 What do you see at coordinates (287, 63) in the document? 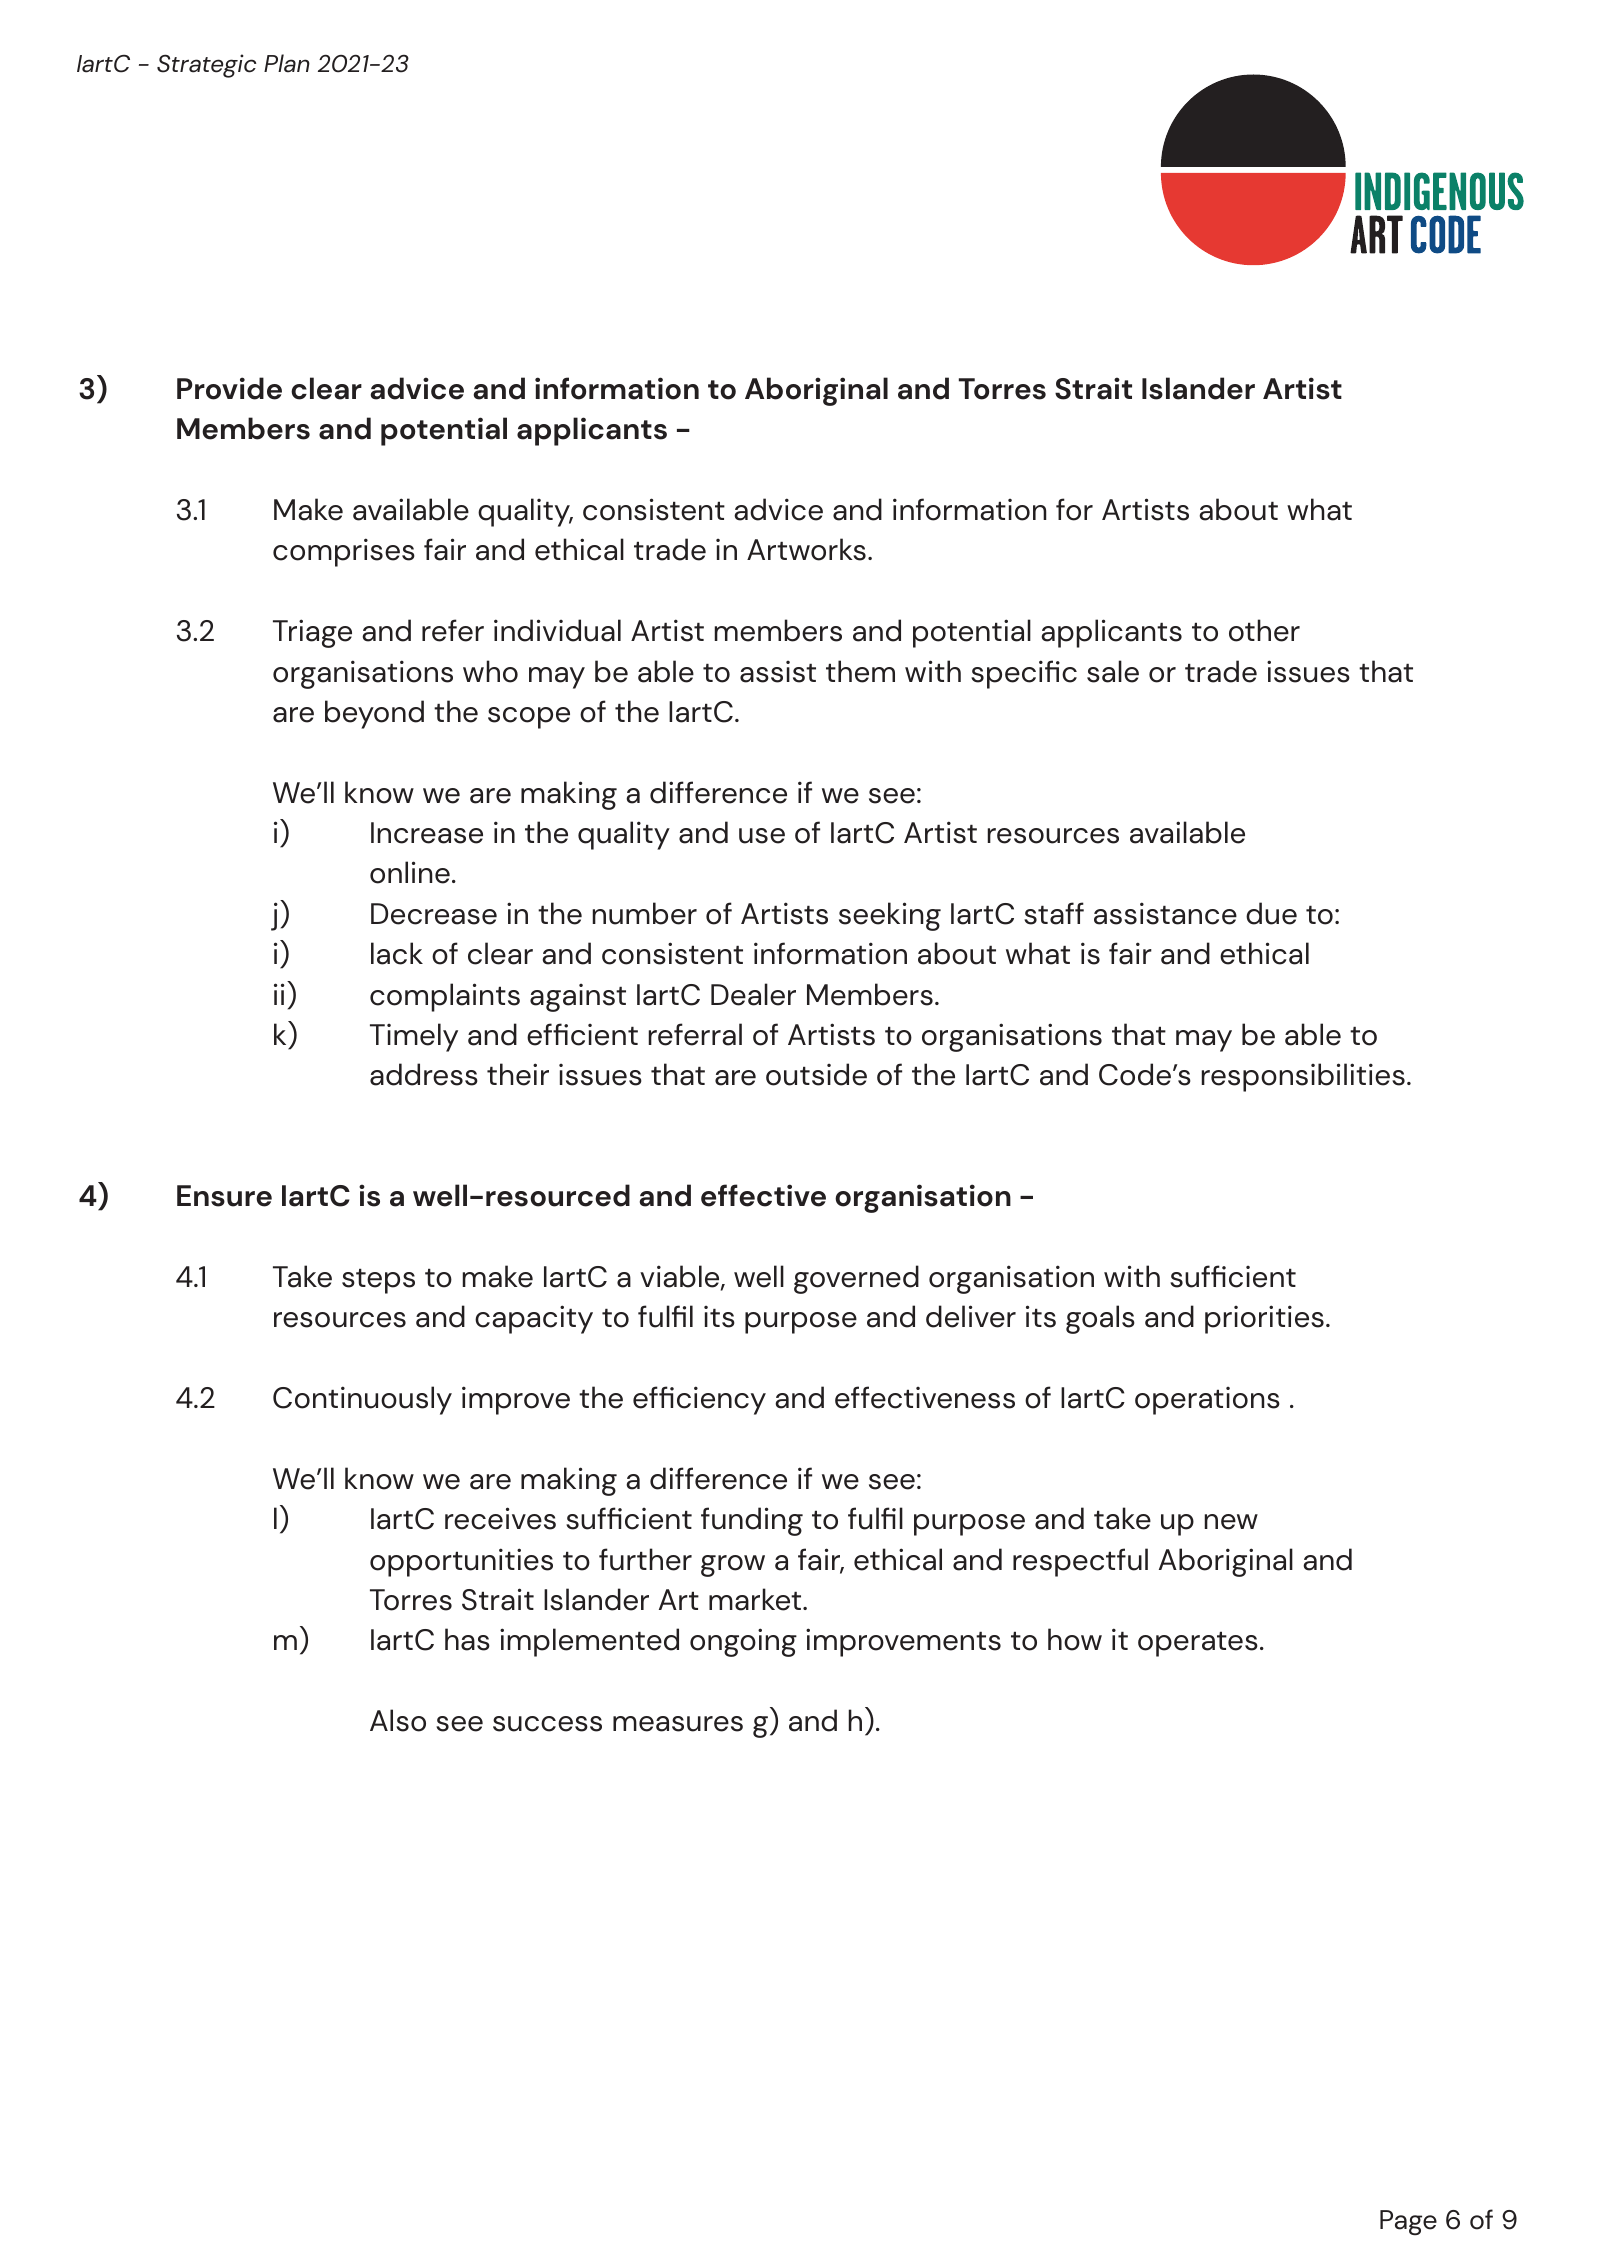
I see `Plan` at bounding box center [287, 63].
